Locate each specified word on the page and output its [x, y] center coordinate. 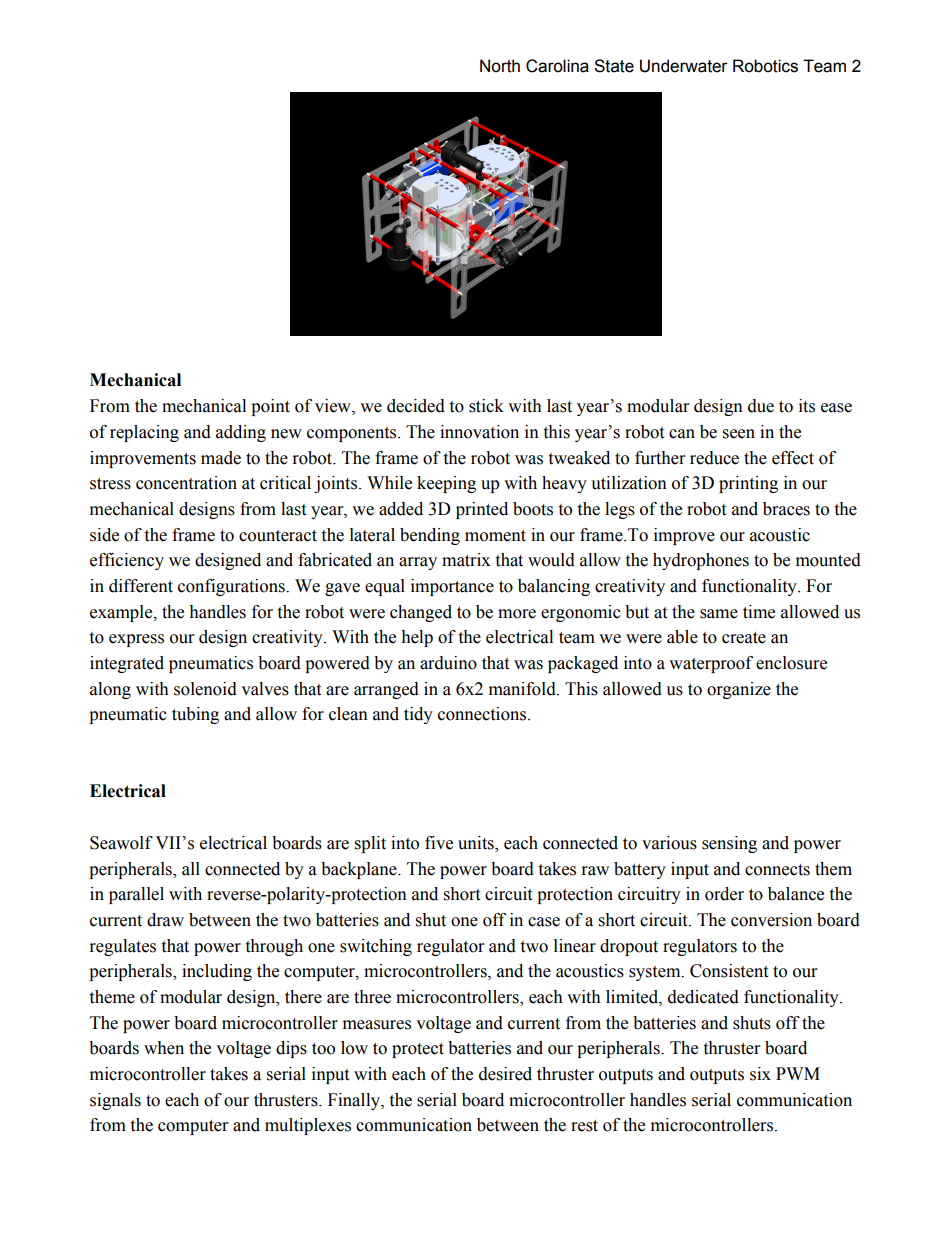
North [500, 66]
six [760, 1074]
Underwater [684, 66]
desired [505, 1074]
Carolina [557, 66]
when [164, 1048]
